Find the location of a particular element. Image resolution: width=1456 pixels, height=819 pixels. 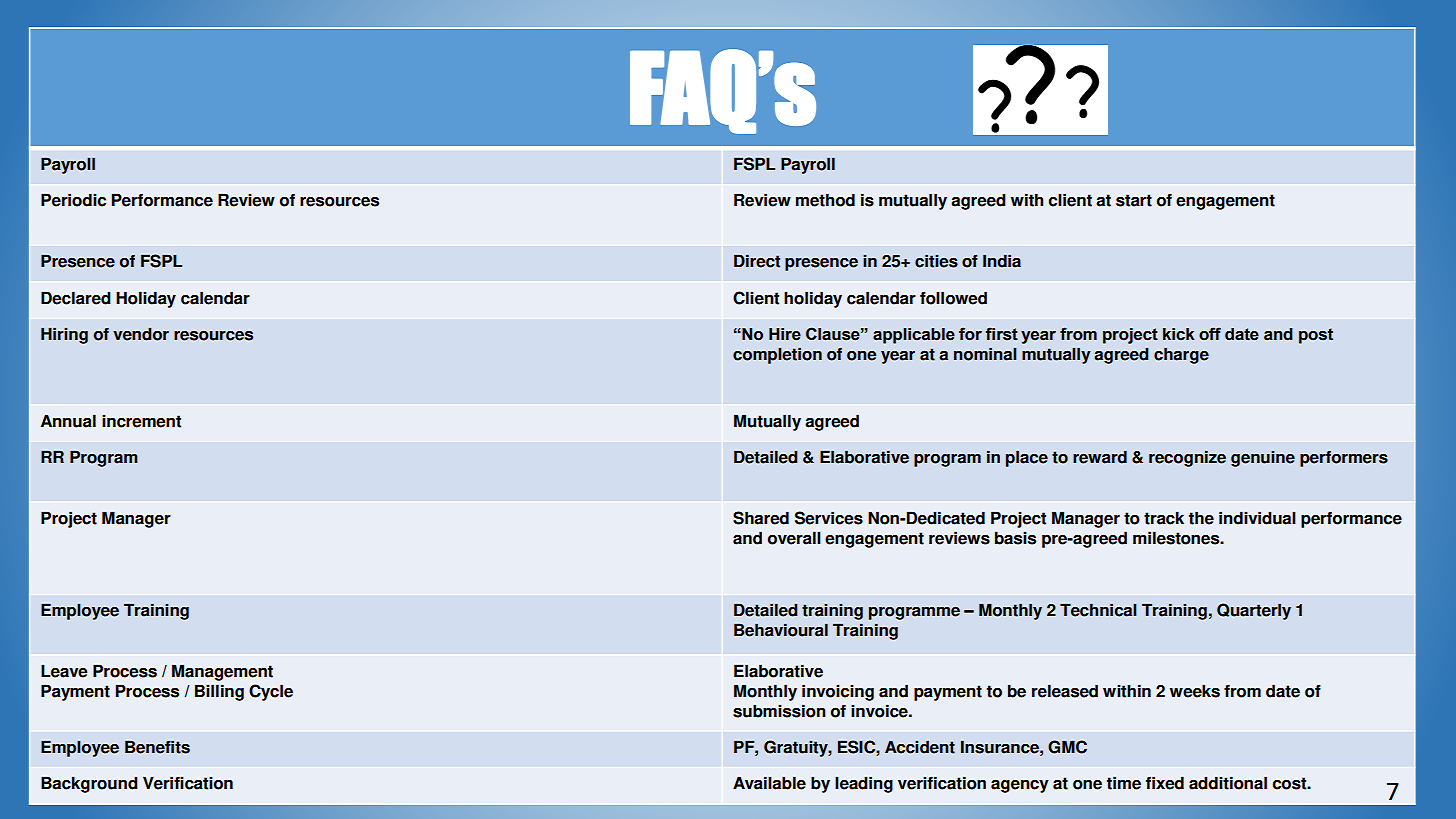

Available is located at coordinates (769, 783).
